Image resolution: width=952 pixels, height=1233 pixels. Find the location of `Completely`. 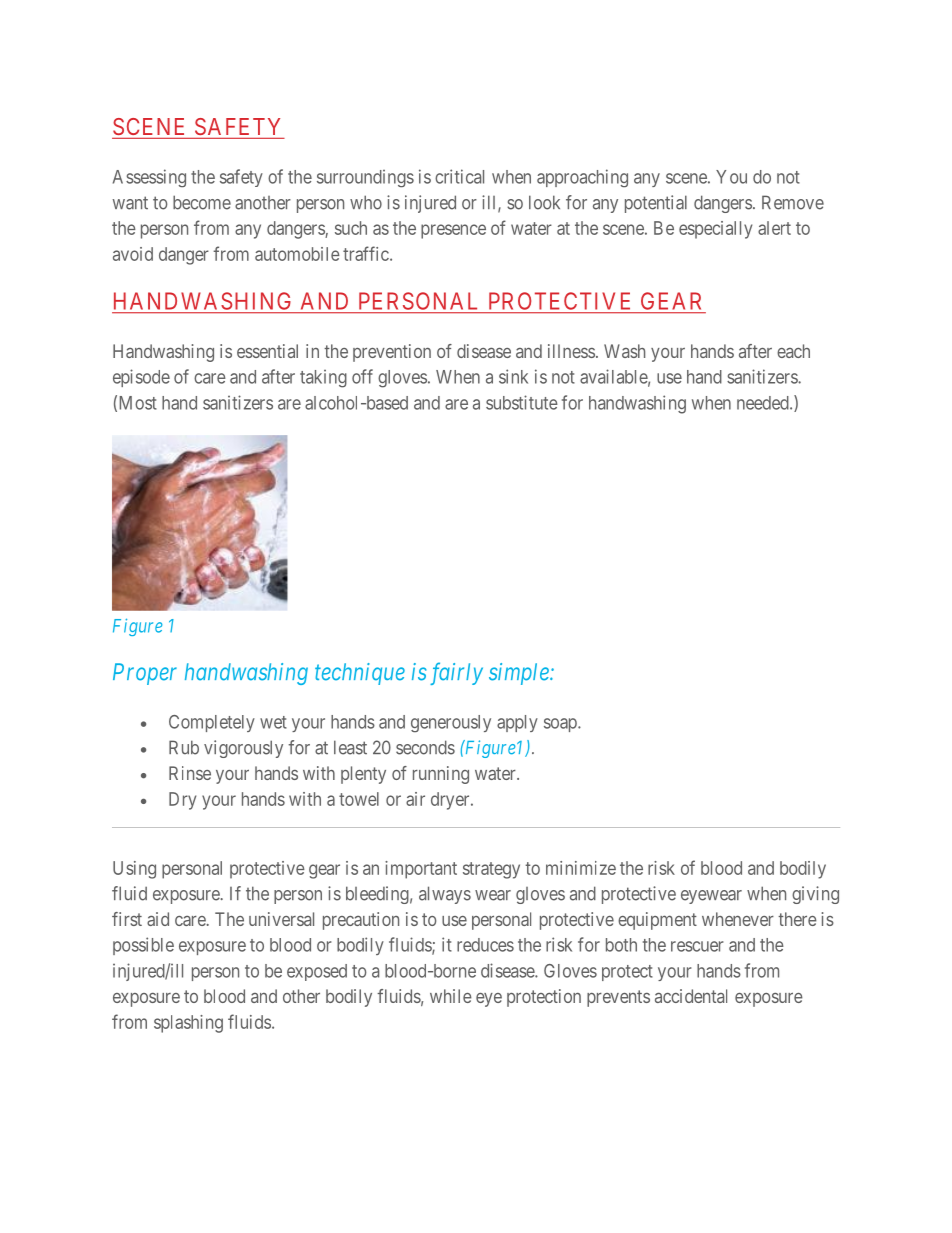

Completely is located at coordinates (212, 723).
